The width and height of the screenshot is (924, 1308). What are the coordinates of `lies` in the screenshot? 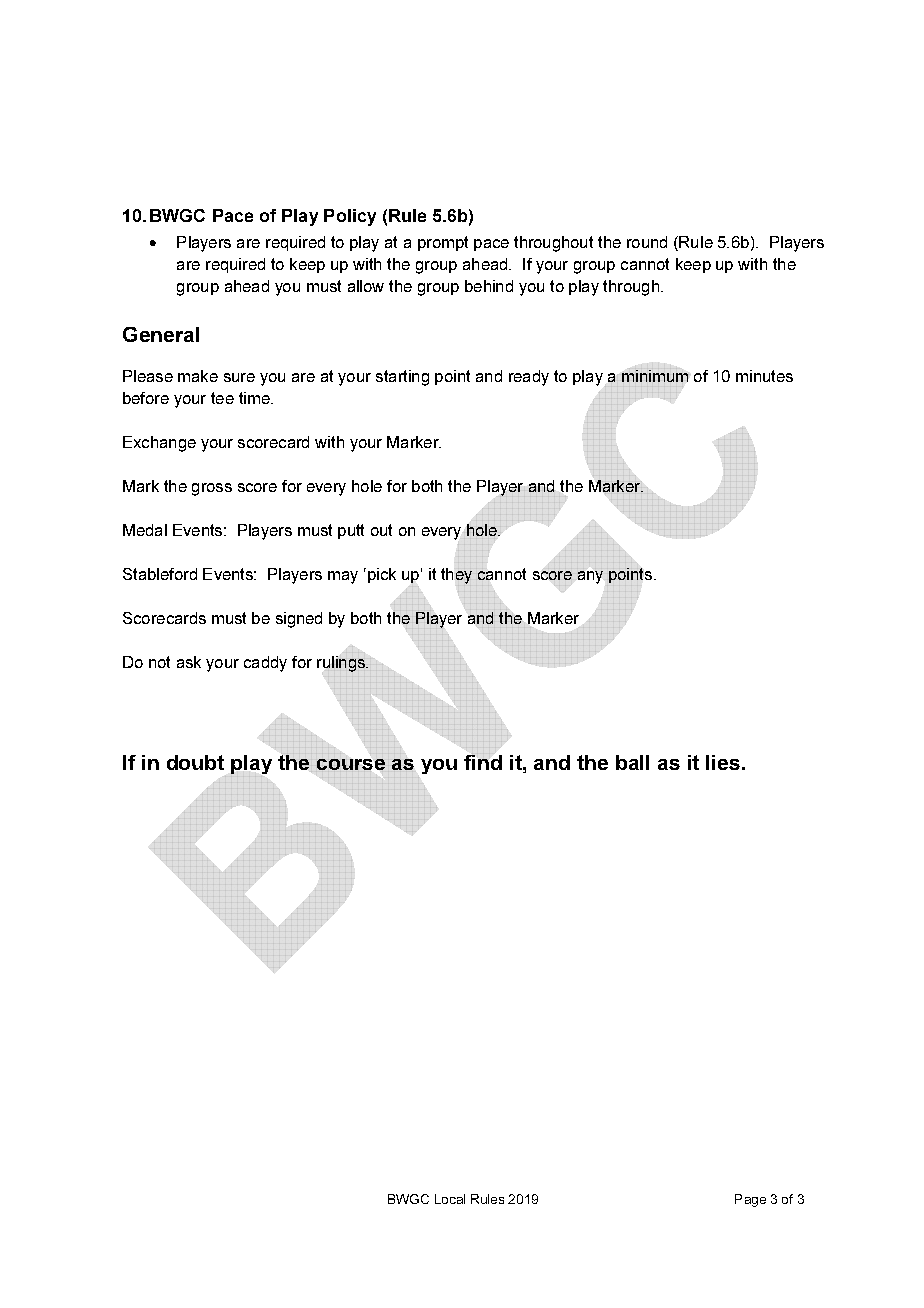 It's located at (723, 762).
